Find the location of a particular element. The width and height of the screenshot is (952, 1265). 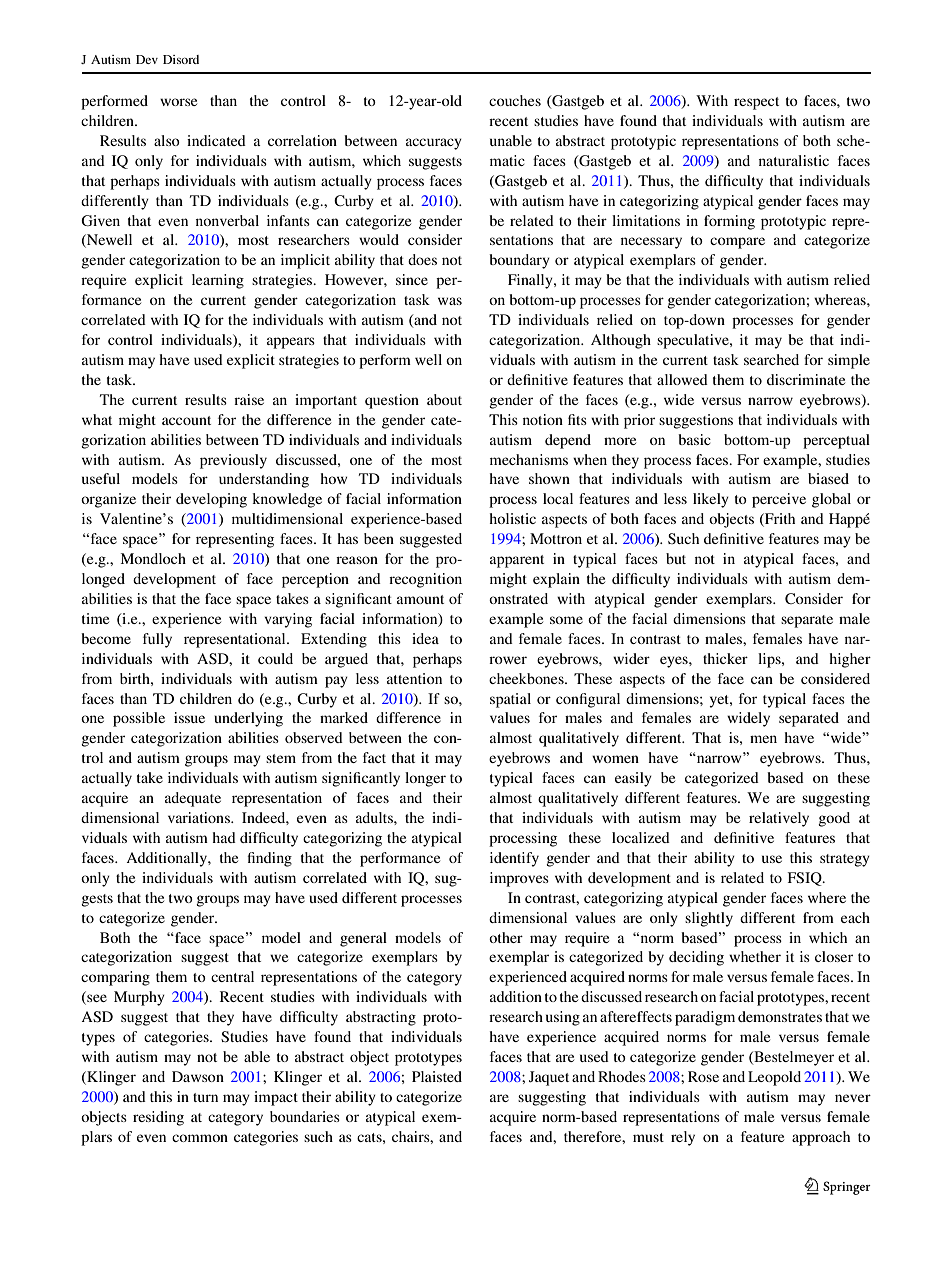

improves is located at coordinates (519, 879).
